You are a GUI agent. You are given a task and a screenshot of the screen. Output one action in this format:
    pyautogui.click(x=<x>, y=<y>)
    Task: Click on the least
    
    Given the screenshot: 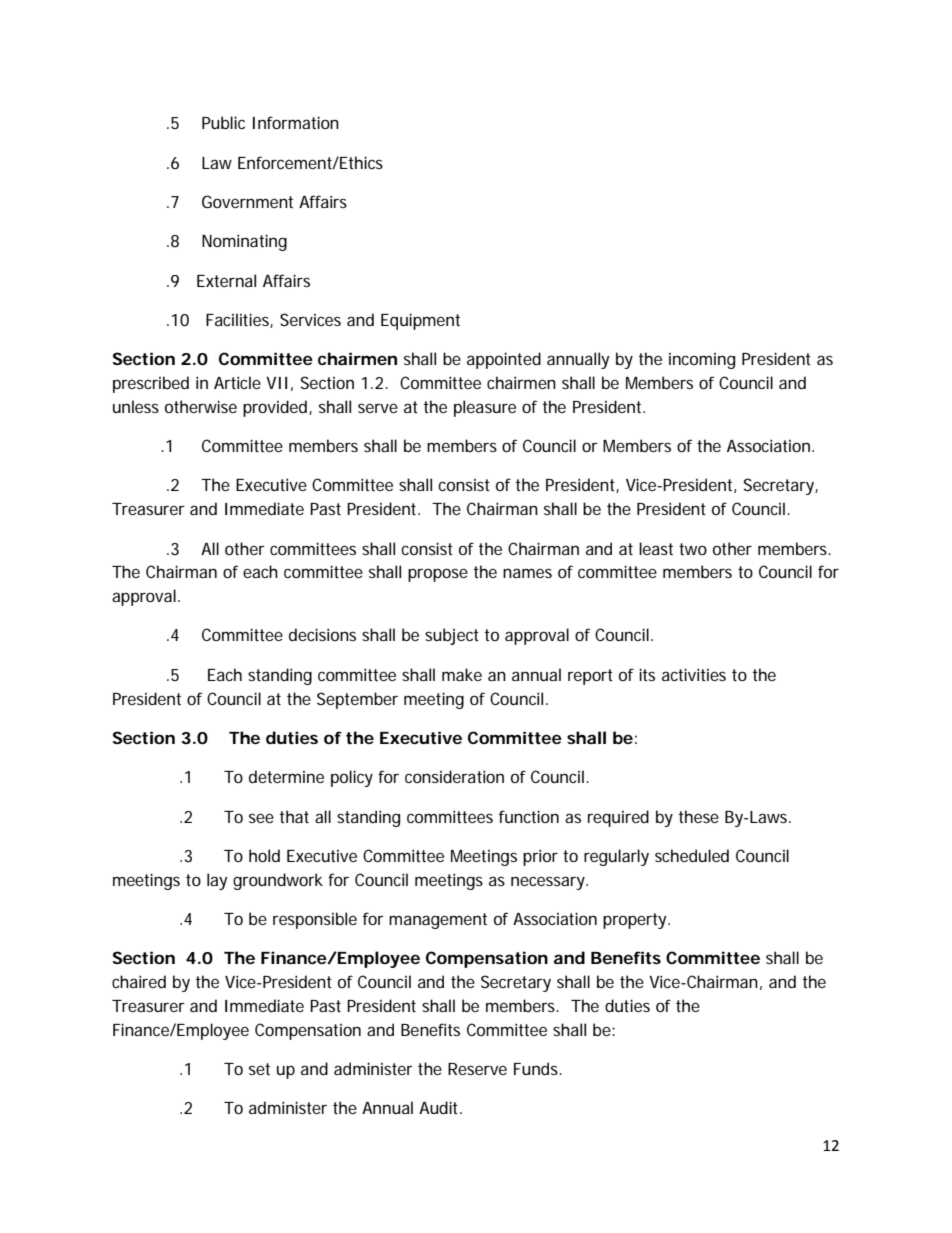 What is the action you would take?
    pyautogui.click(x=656, y=548)
